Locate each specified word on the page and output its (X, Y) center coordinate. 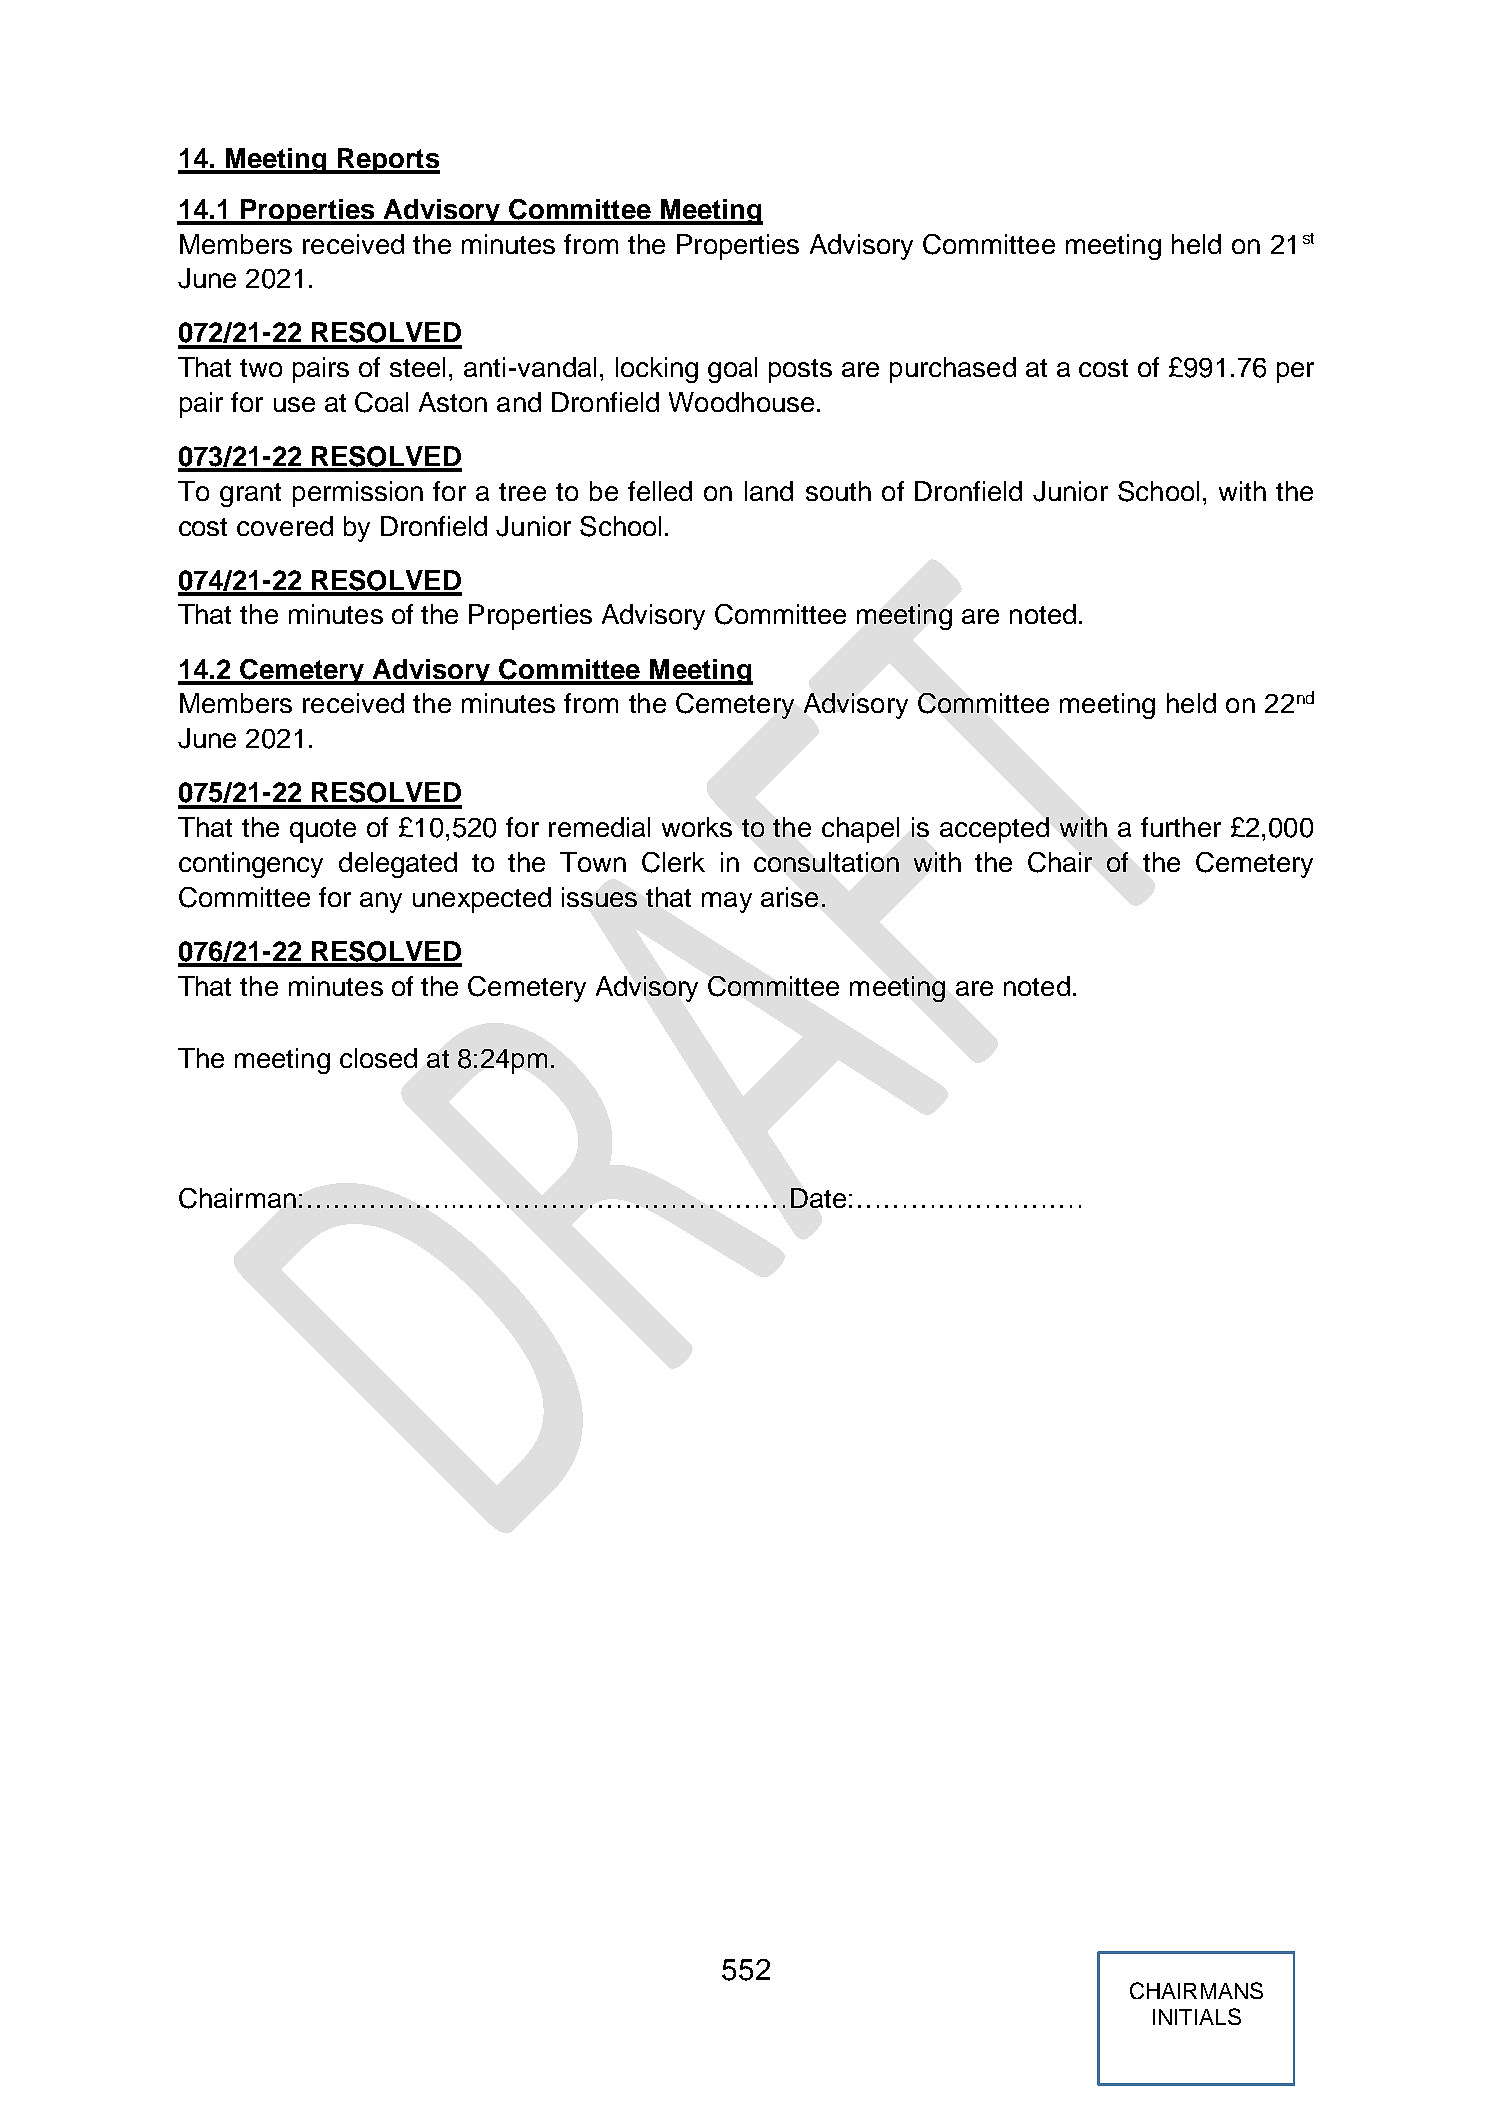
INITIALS (1197, 2016)
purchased (953, 370)
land (769, 491)
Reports (388, 161)
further (1181, 827)
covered (285, 526)
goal (732, 370)
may (727, 902)
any (381, 902)
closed (378, 1058)
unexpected (482, 900)
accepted (994, 830)
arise (789, 897)
